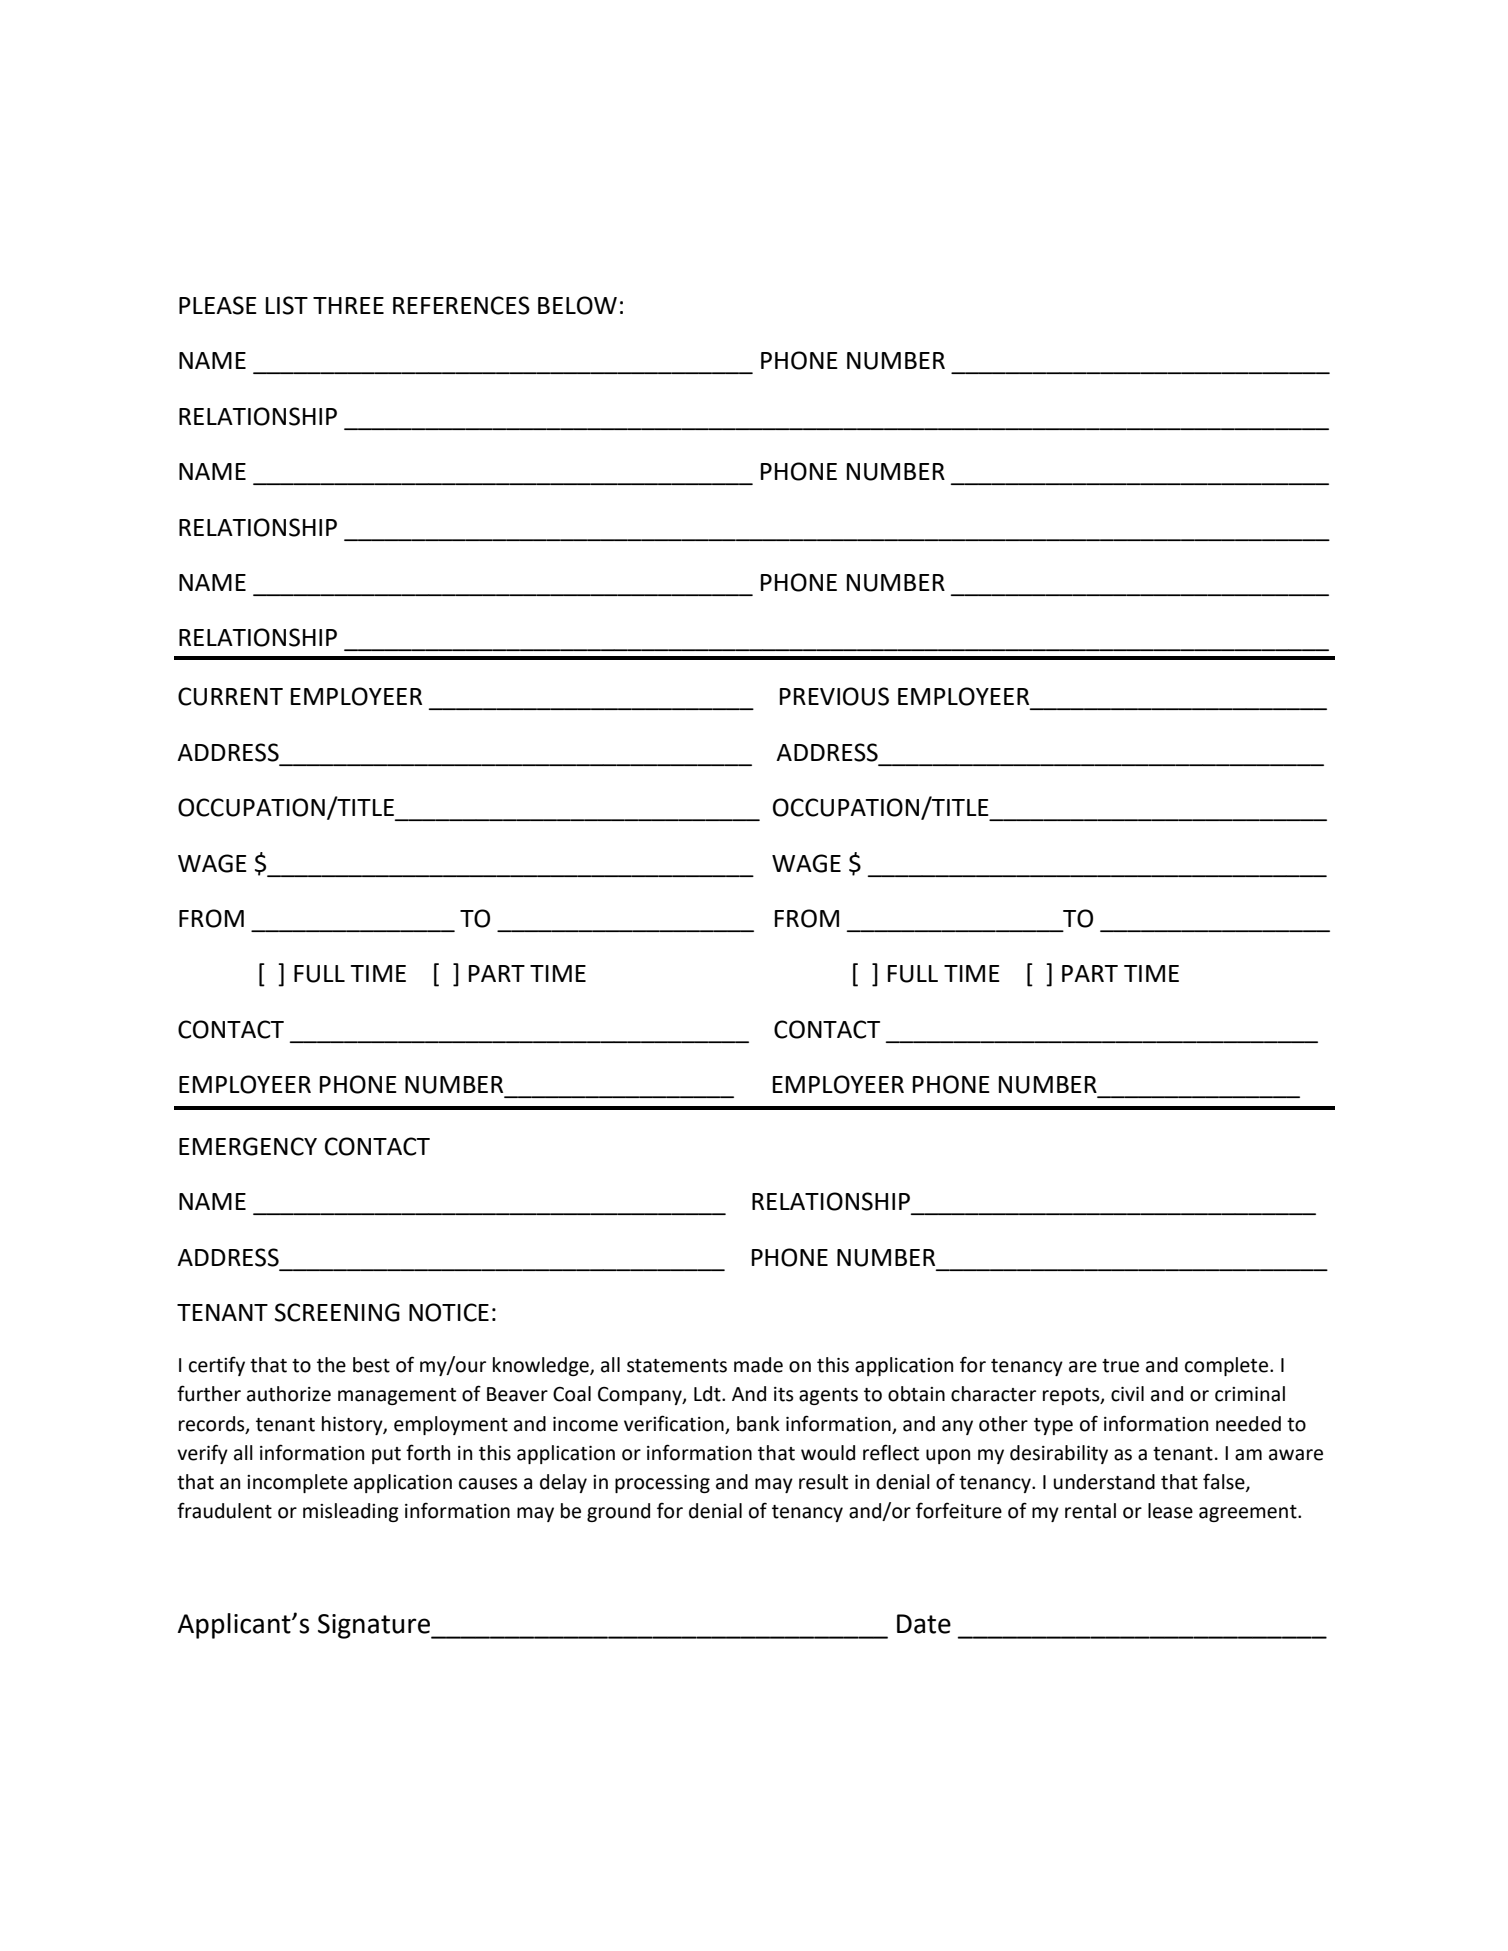 The width and height of the screenshot is (1508, 1951). I want to click on rental, so click(1090, 1511).
